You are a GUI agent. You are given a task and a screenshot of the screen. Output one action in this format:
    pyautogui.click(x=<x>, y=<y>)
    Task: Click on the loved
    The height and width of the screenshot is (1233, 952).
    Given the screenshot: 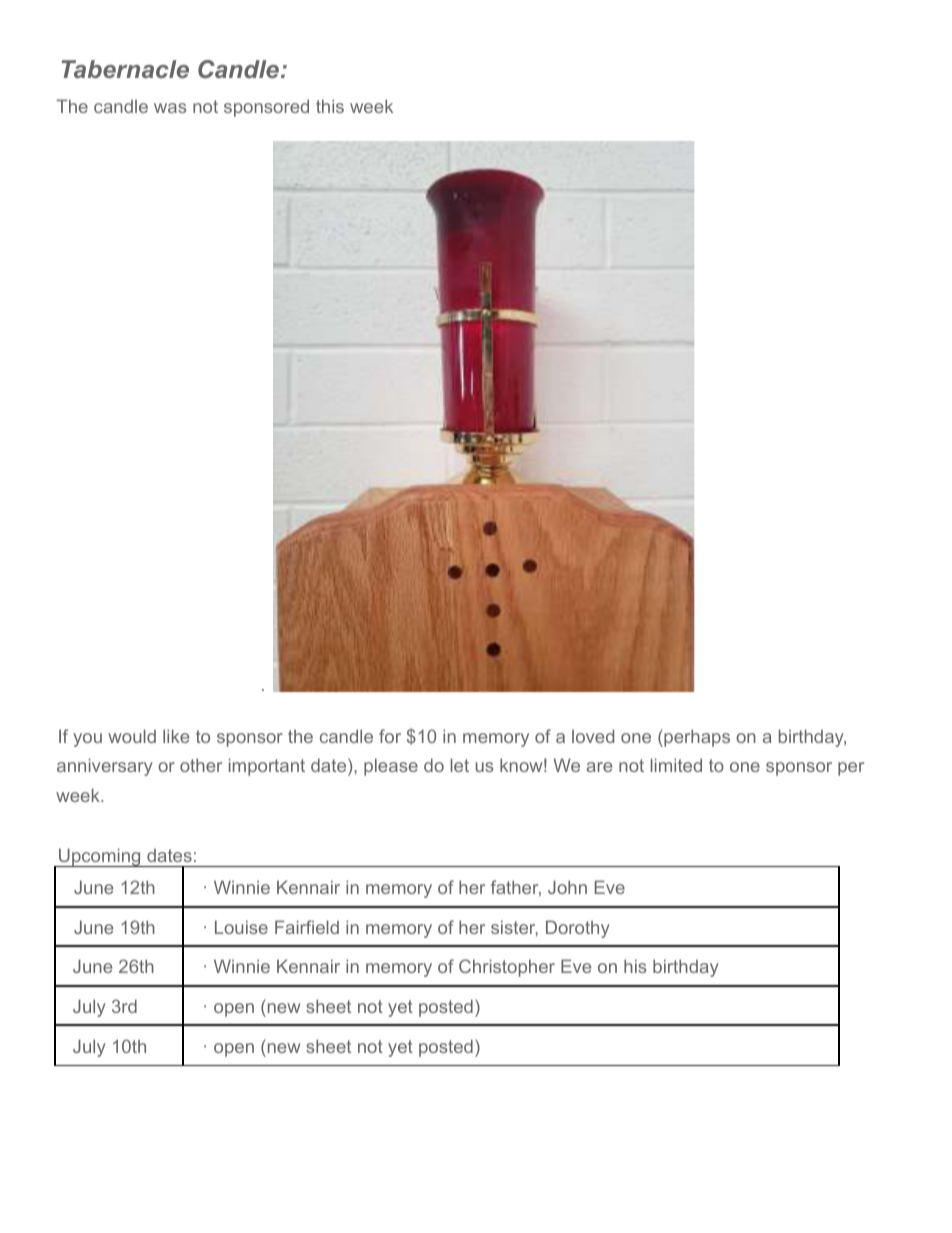 What is the action you would take?
    pyautogui.click(x=593, y=736)
